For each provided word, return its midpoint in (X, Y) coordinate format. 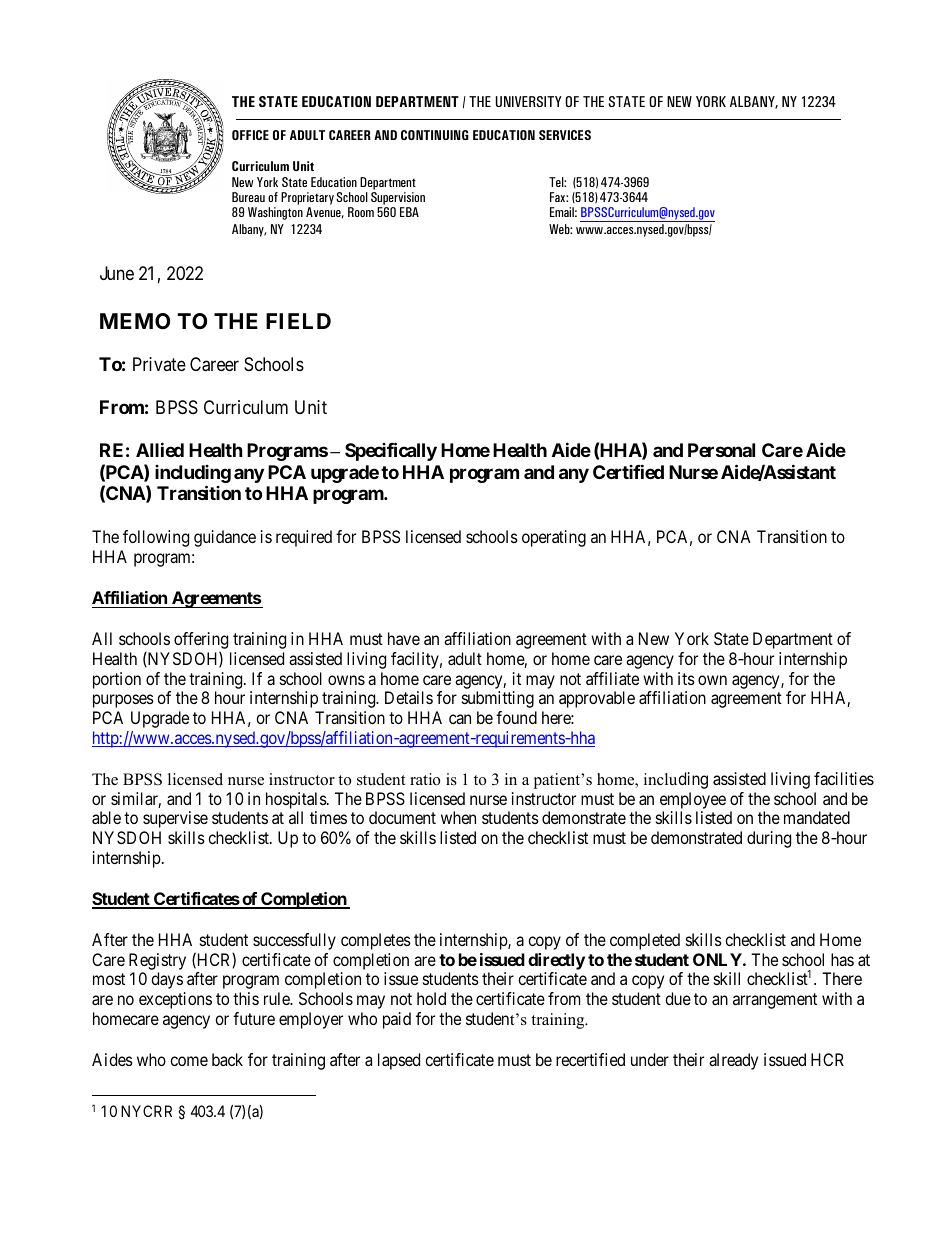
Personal (721, 450)
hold (431, 998)
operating (554, 538)
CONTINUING (435, 135)
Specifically (391, 451)
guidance (225, 538)
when (458, 817)
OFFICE (250, 135)
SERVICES (565, 135)
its (686, 678)
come (189, 1061)
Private (159, 364)
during (769, 839)
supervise (175, 819)
